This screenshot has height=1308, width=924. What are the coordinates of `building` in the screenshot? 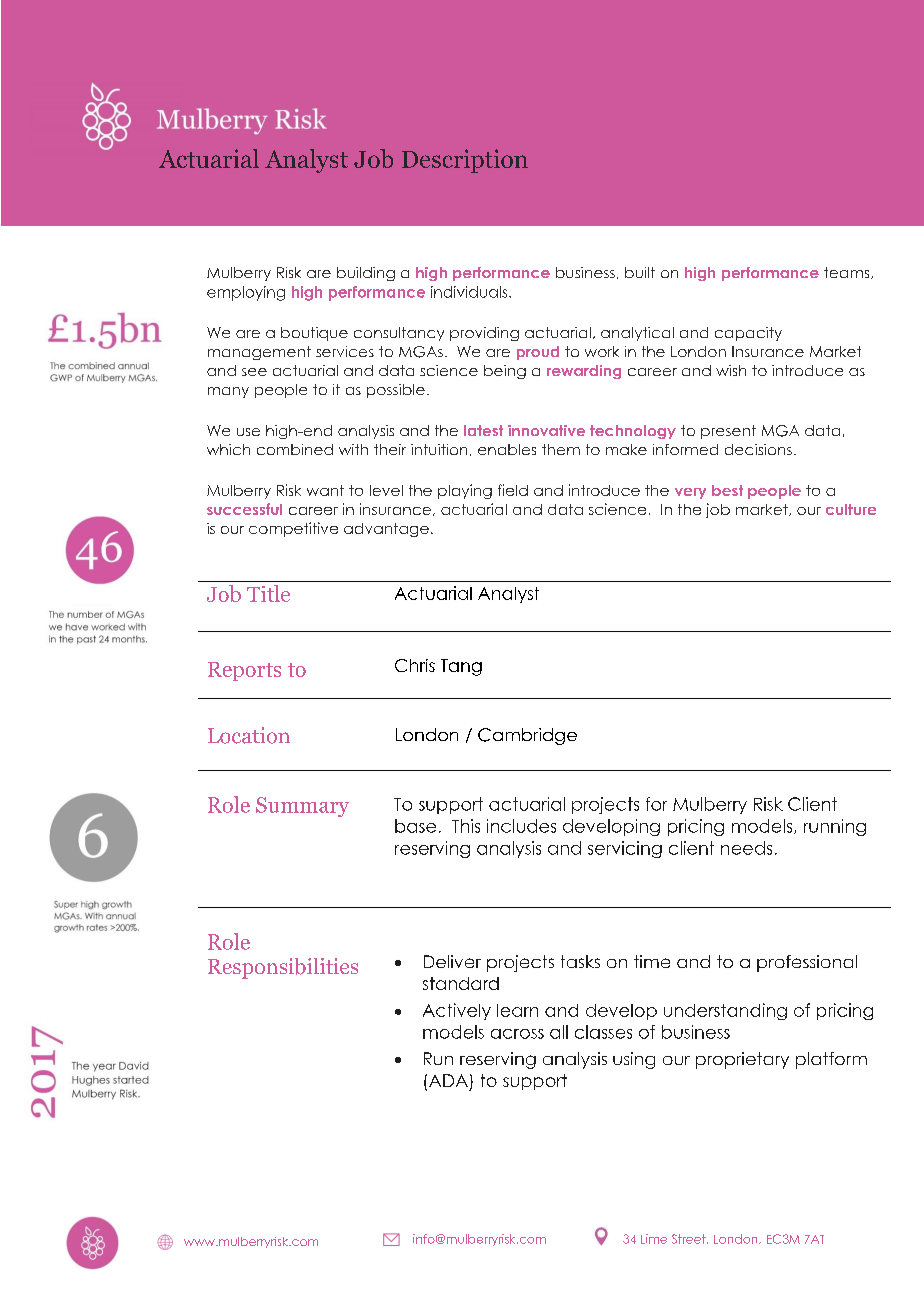 It's located at (366, 274).
